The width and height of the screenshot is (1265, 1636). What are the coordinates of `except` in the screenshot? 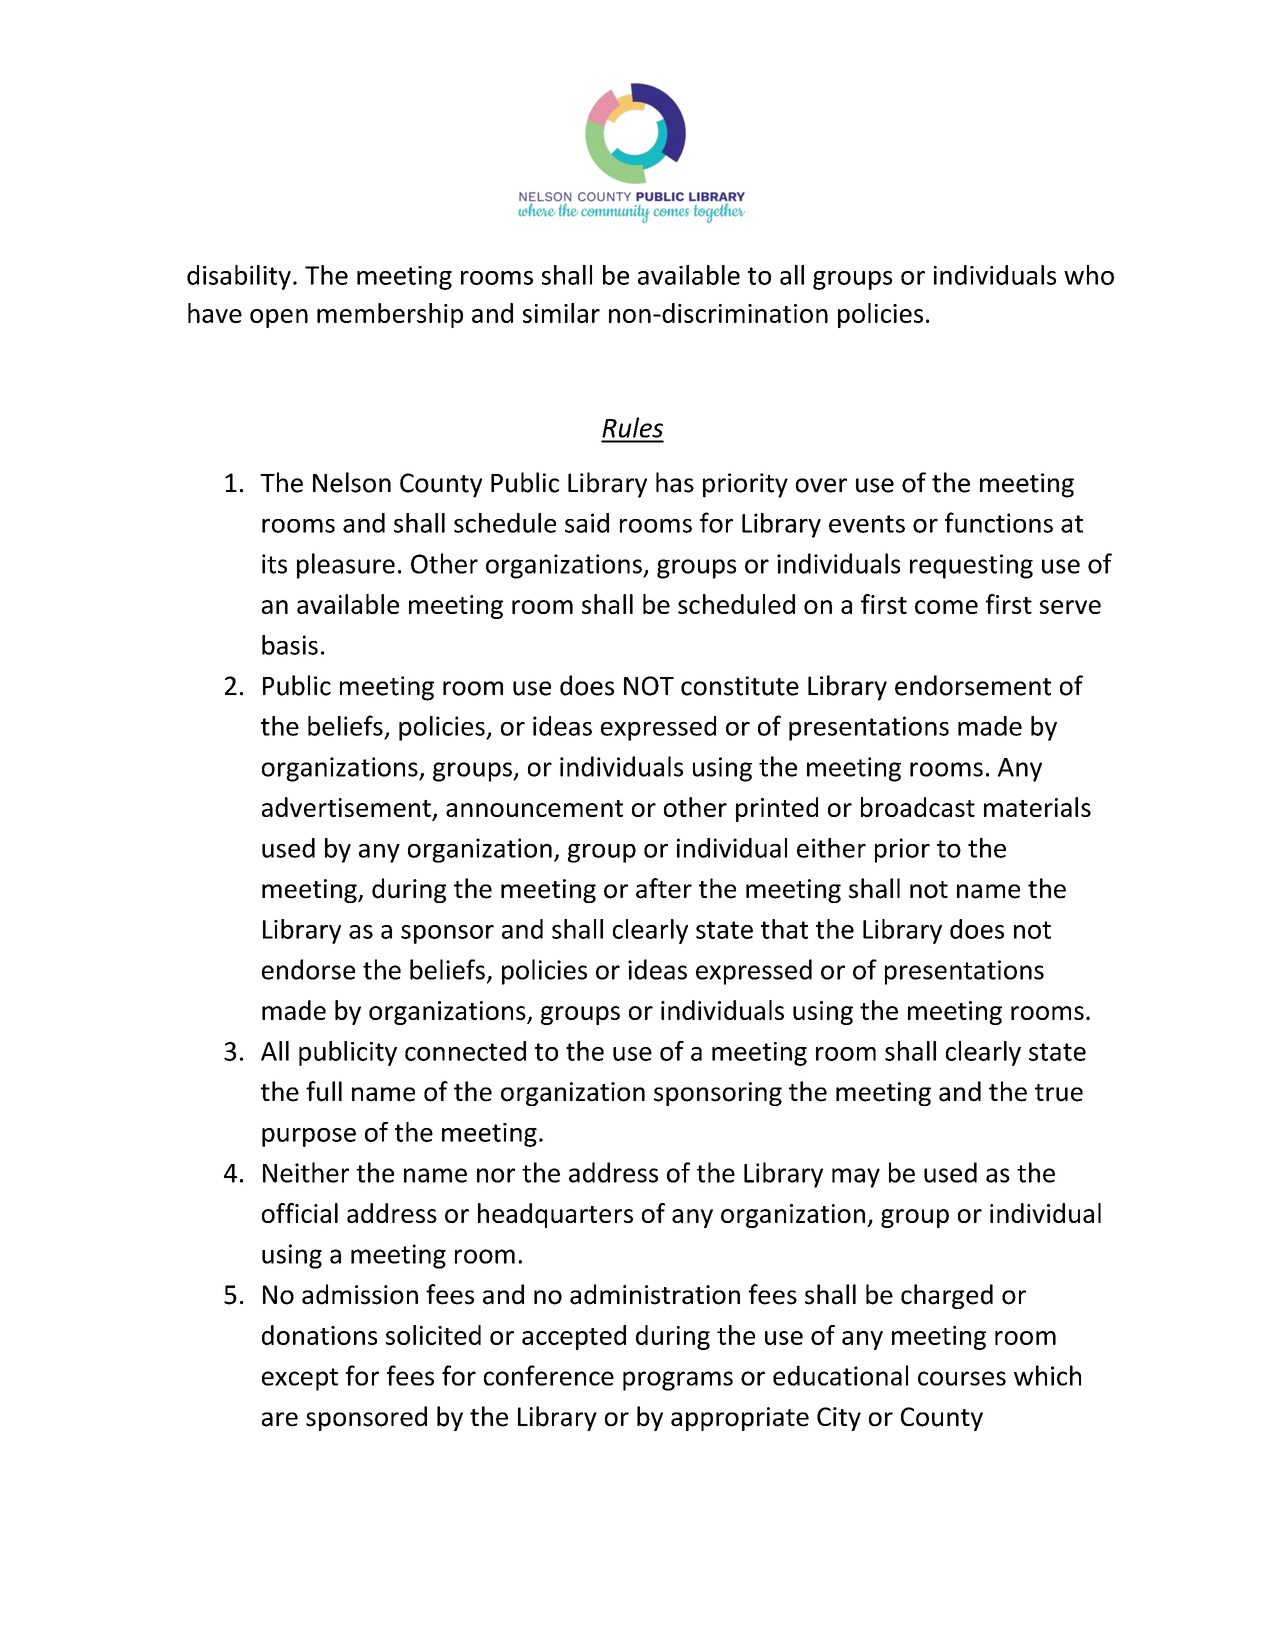 It's located at (300, 1379).
